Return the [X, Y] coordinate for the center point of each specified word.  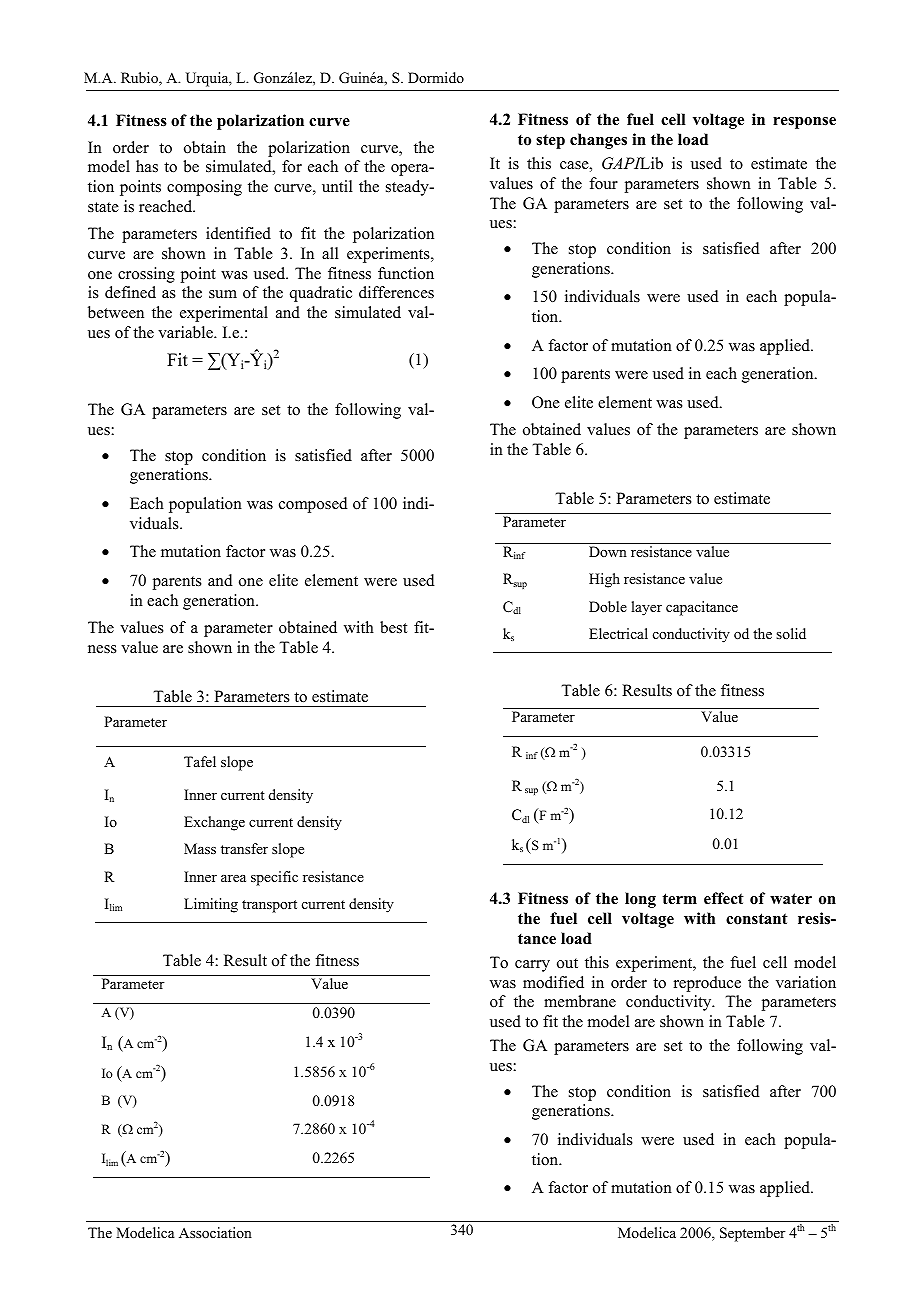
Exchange [214, 823]
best [393, 627]
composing [204, 188]
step [550, 141]
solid [791, 633]
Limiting [211, 905]
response [804, 123]
